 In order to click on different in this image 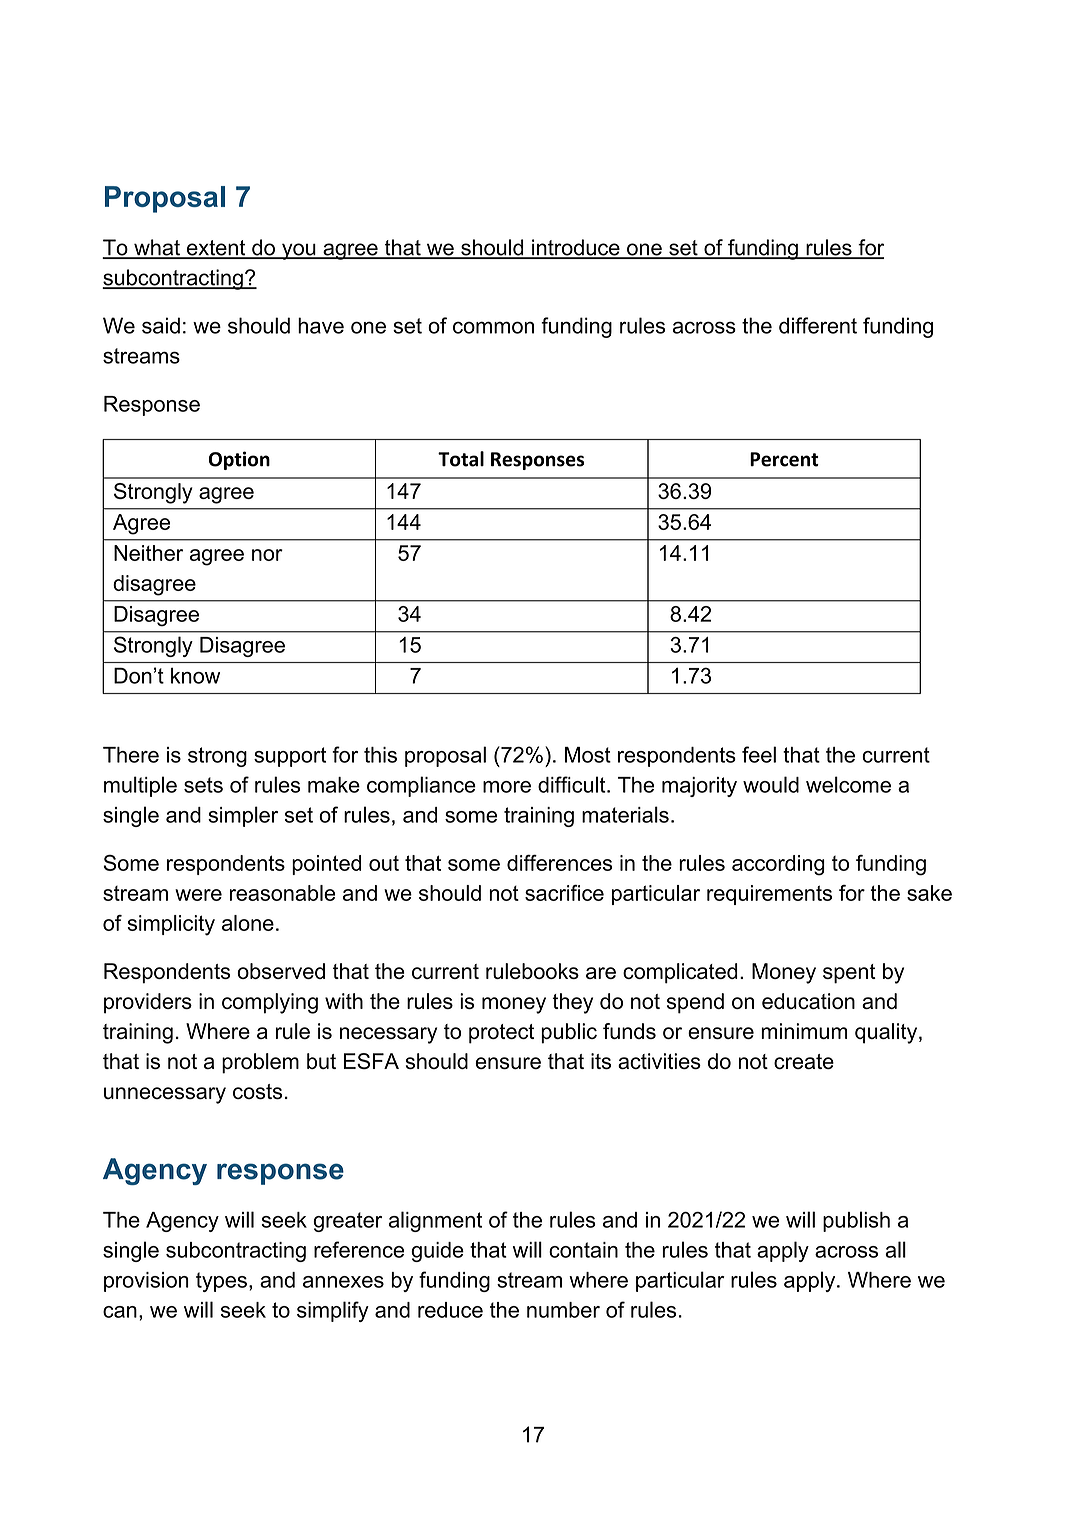, I will do `click(818, 325)`.
